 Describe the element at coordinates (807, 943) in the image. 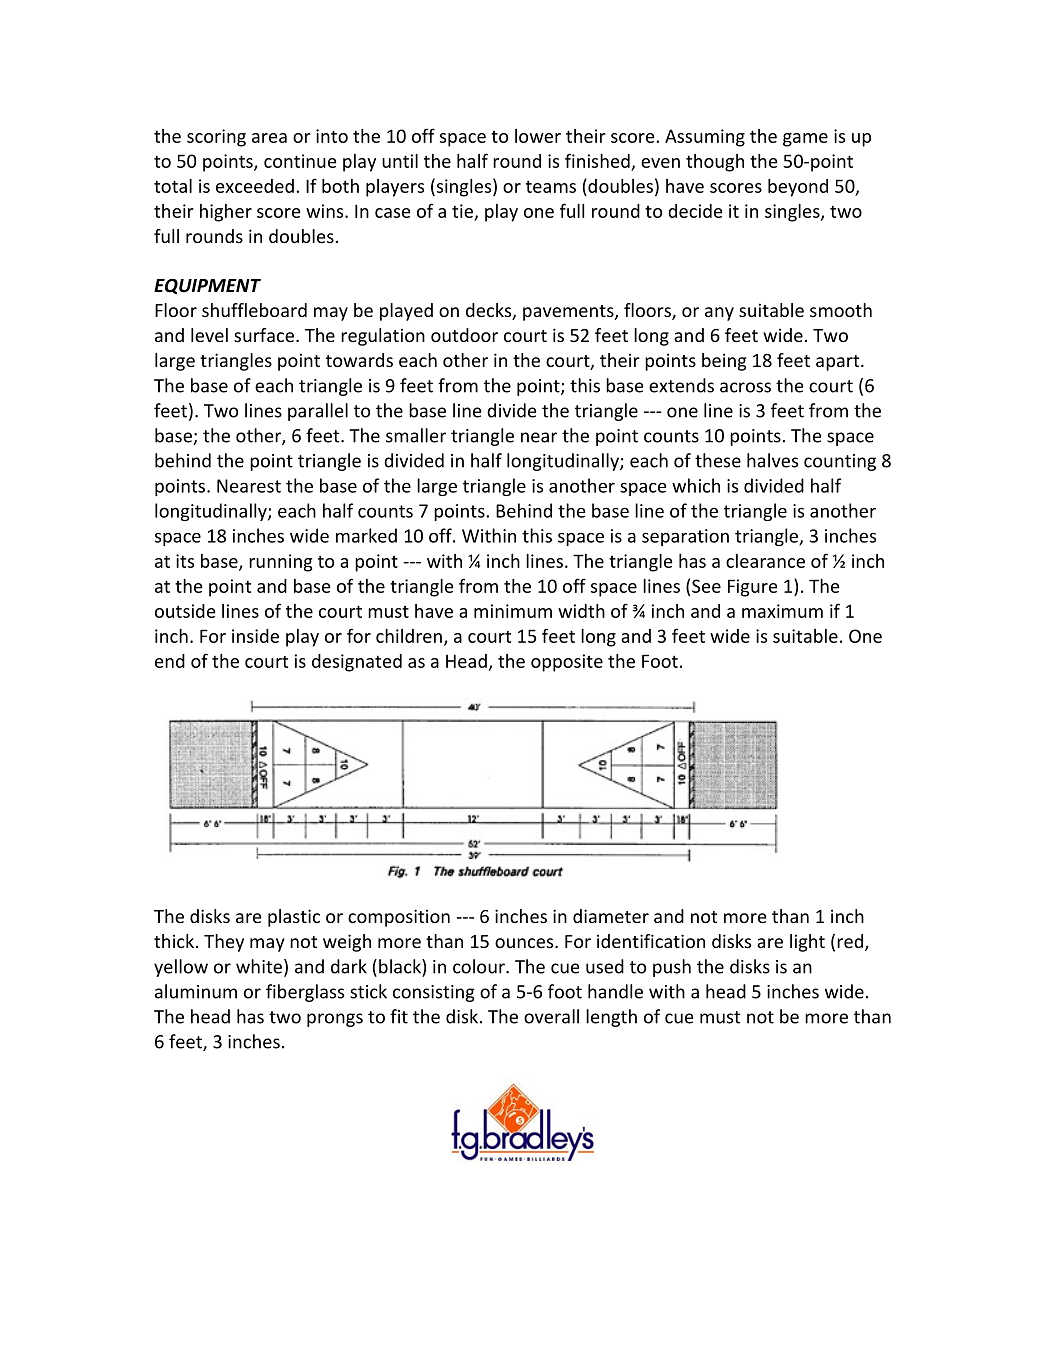

I see `light` at that location.
